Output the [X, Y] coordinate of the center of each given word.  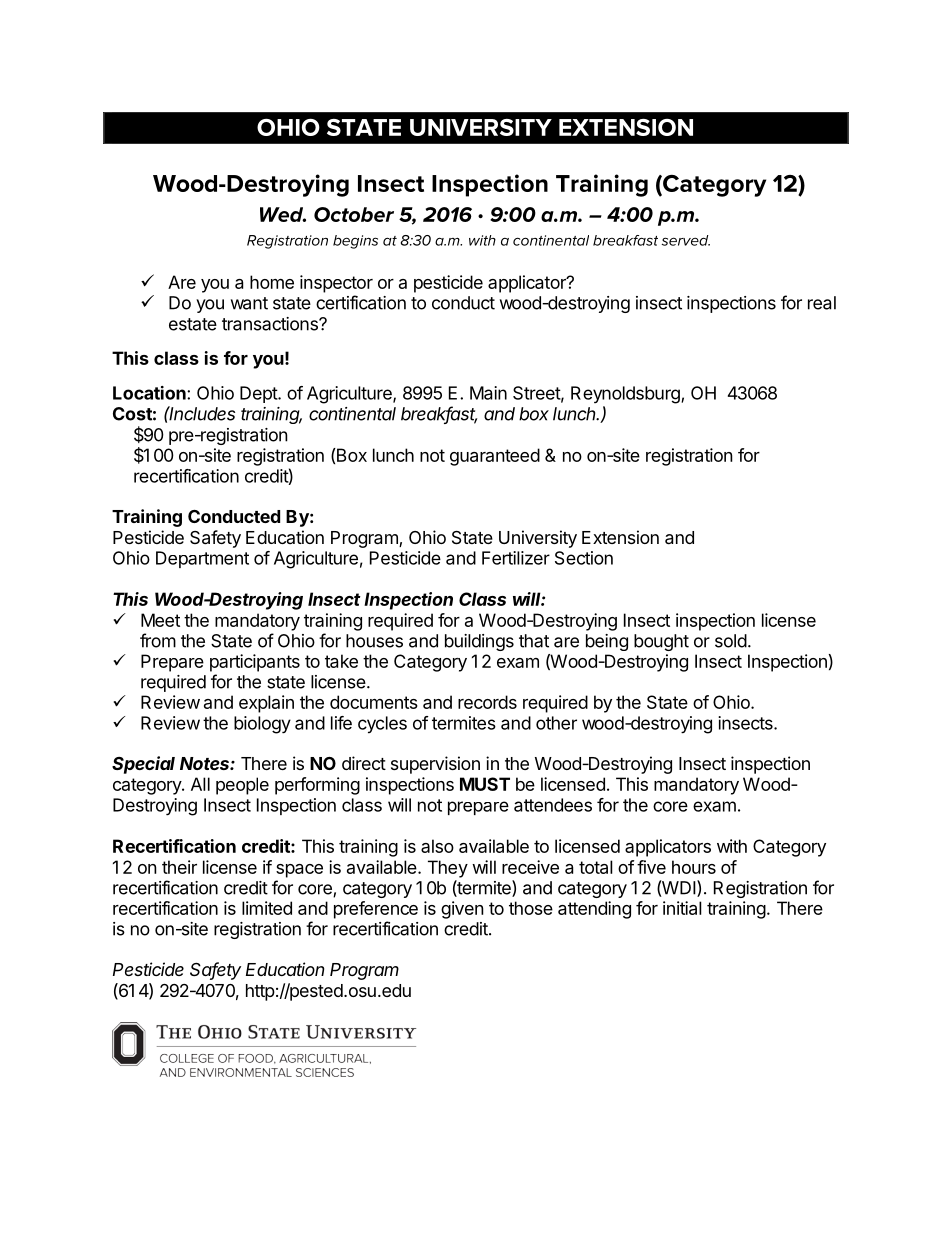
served [686, 240]
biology [262, 725]
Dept [259, 394]
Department [202, 559]
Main [488, 393]
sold [731, 641]
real [822, 303]
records [487, 702]
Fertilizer [516, 558]
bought [661, 642]
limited [267, 908]
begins [355, 242]
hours [694, 867]
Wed [283, 214]
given [462, 910]
